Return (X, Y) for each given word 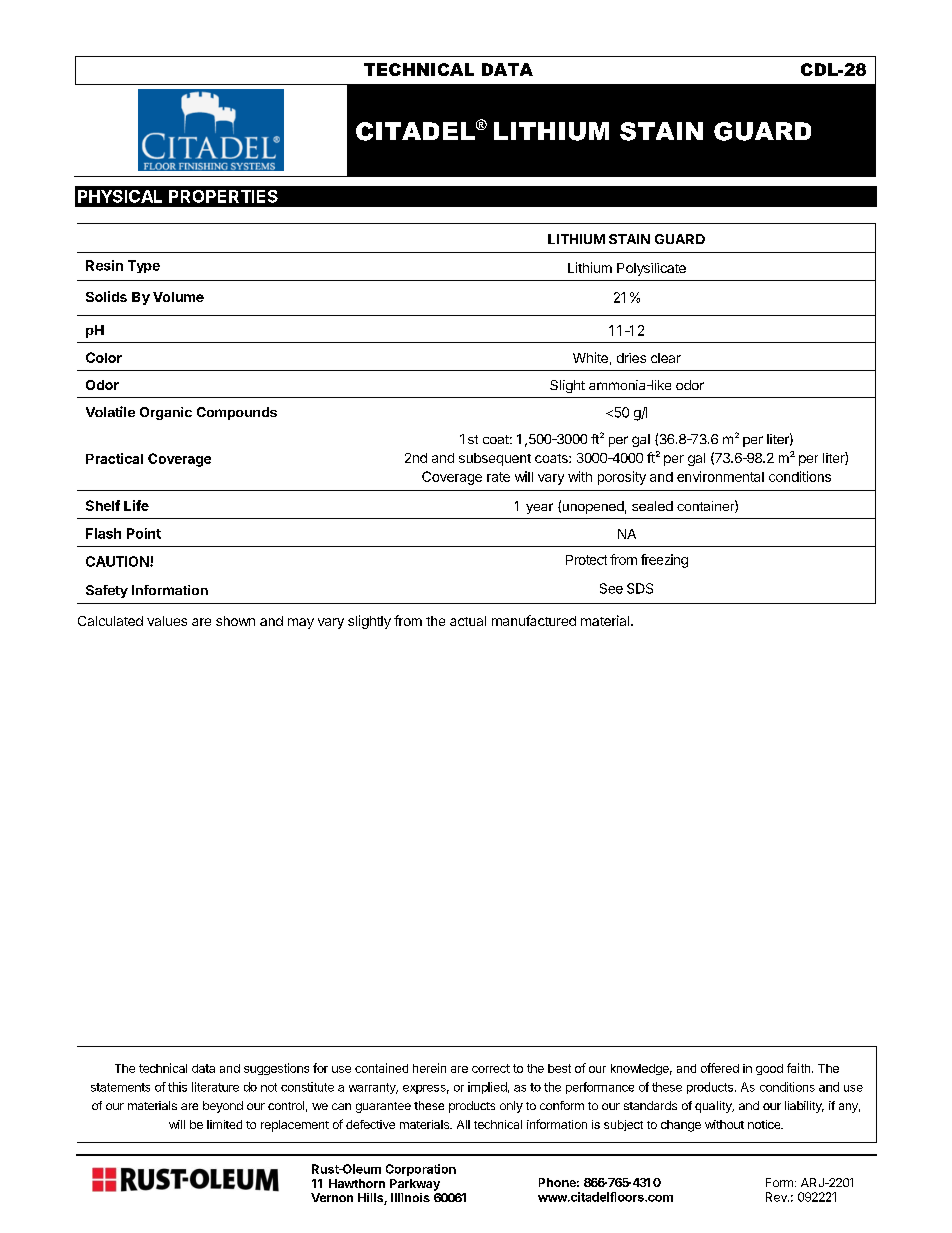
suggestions (276, 1069)
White (590, 357)
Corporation (421, 1170)
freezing (664, 561)
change (681, 1126)
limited (224, 1124)
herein (429, 1068)
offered (720, 1068)
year (539, 508)
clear (666, 358)
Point (144, 533)
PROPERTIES (223, 196)
